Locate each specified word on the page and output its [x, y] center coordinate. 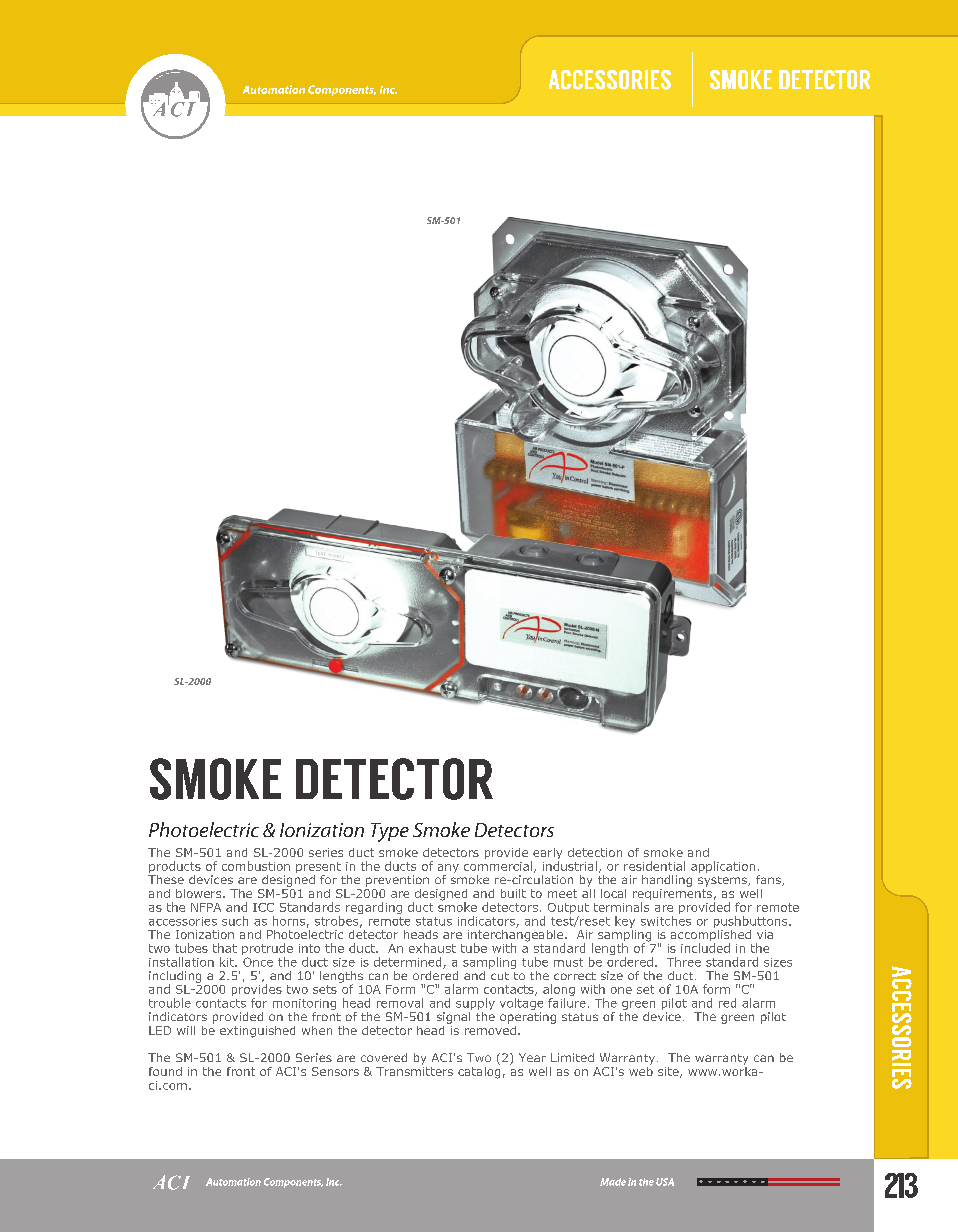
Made [613, 1182]
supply [475, 1004]
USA [665, 1182]
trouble [170, 1003]
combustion [256, 866]
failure [567, 1003]
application [723, 867]
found [165, 1071]
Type [390, 832]
